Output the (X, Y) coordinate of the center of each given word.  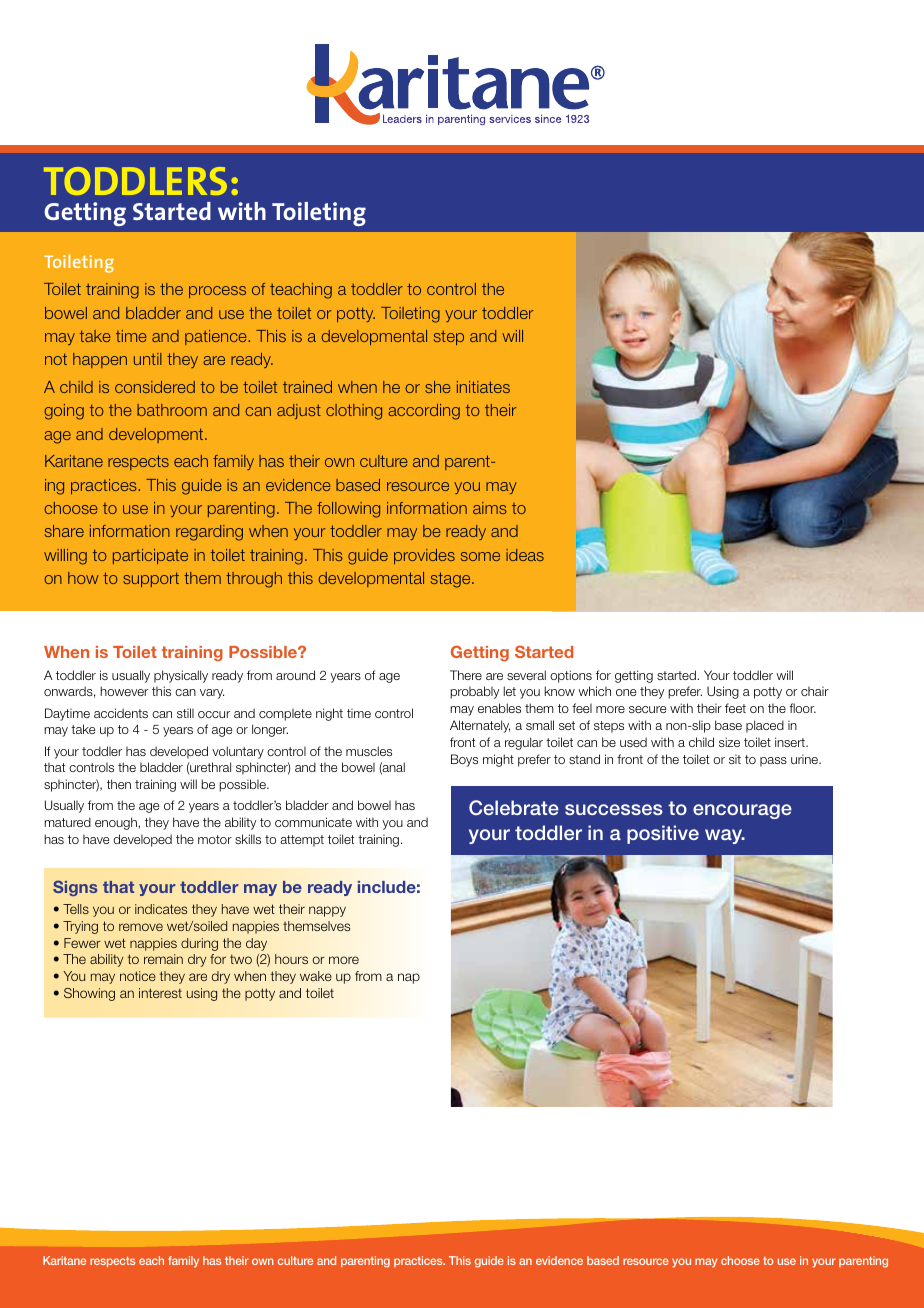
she (438, 387)
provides (424, 556)
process (217, 292)
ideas (525, 555)
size (729, 742)
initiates (483, 387)
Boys (464, 760)
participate (150, 556)
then (119, 784)
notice (138, 976)
